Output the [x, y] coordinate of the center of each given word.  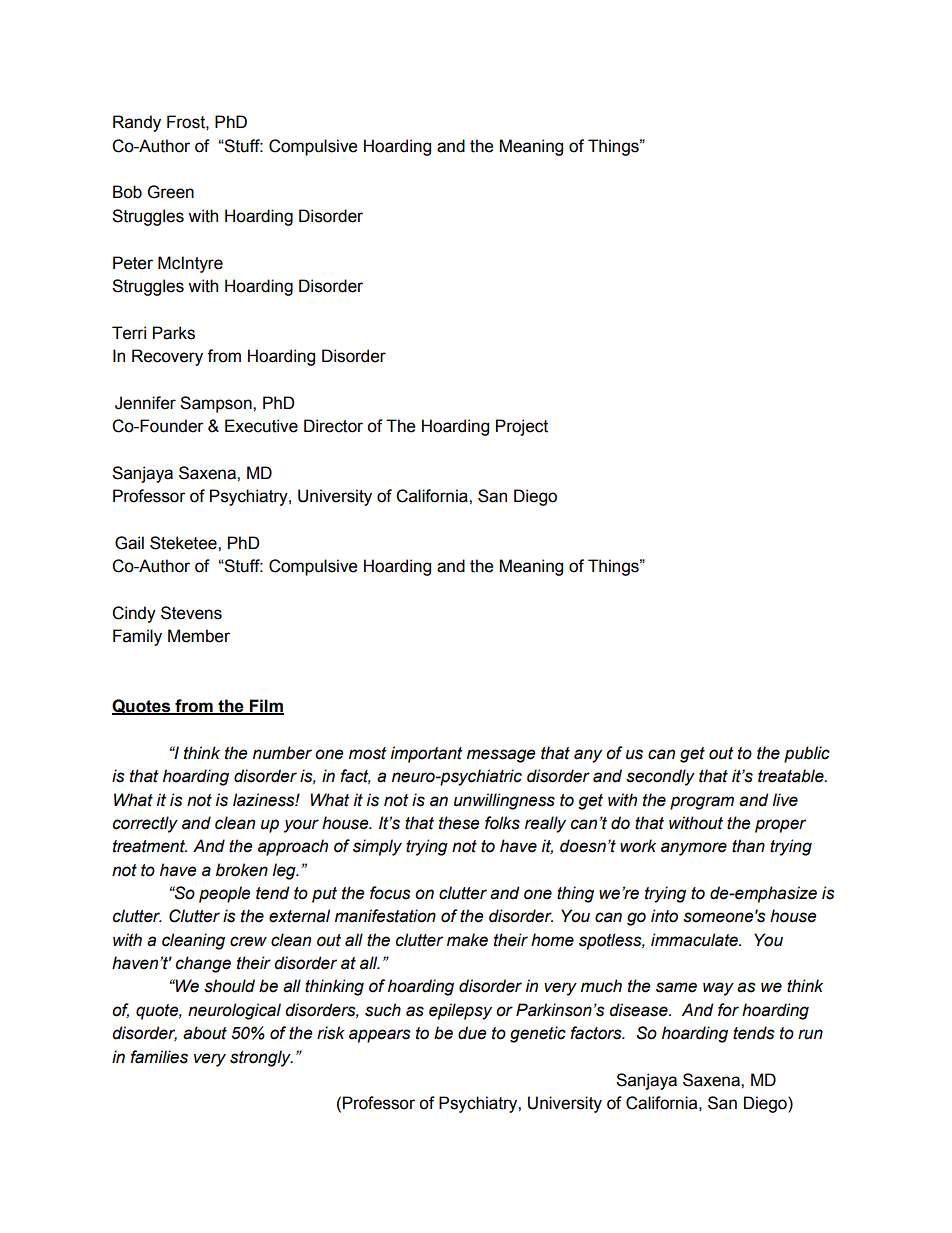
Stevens [191, 613]
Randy [137, 123]
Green [171, 192]
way [718, 989]
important [426, 754]
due [472, 1033]
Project [522, 427]
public [807, 754]
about [205, 1033]
